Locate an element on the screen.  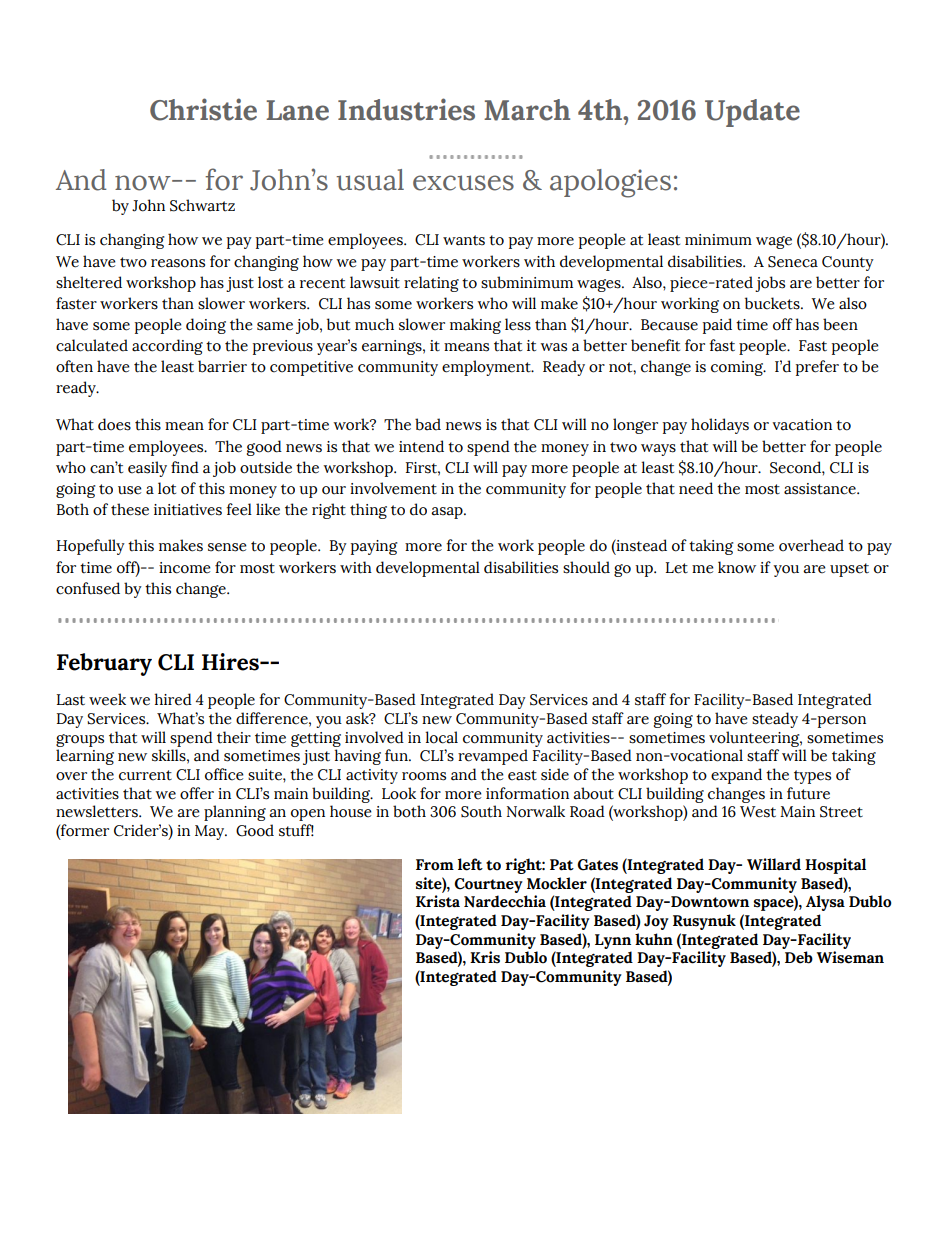
Deb is located at coordinates (799, 957).
